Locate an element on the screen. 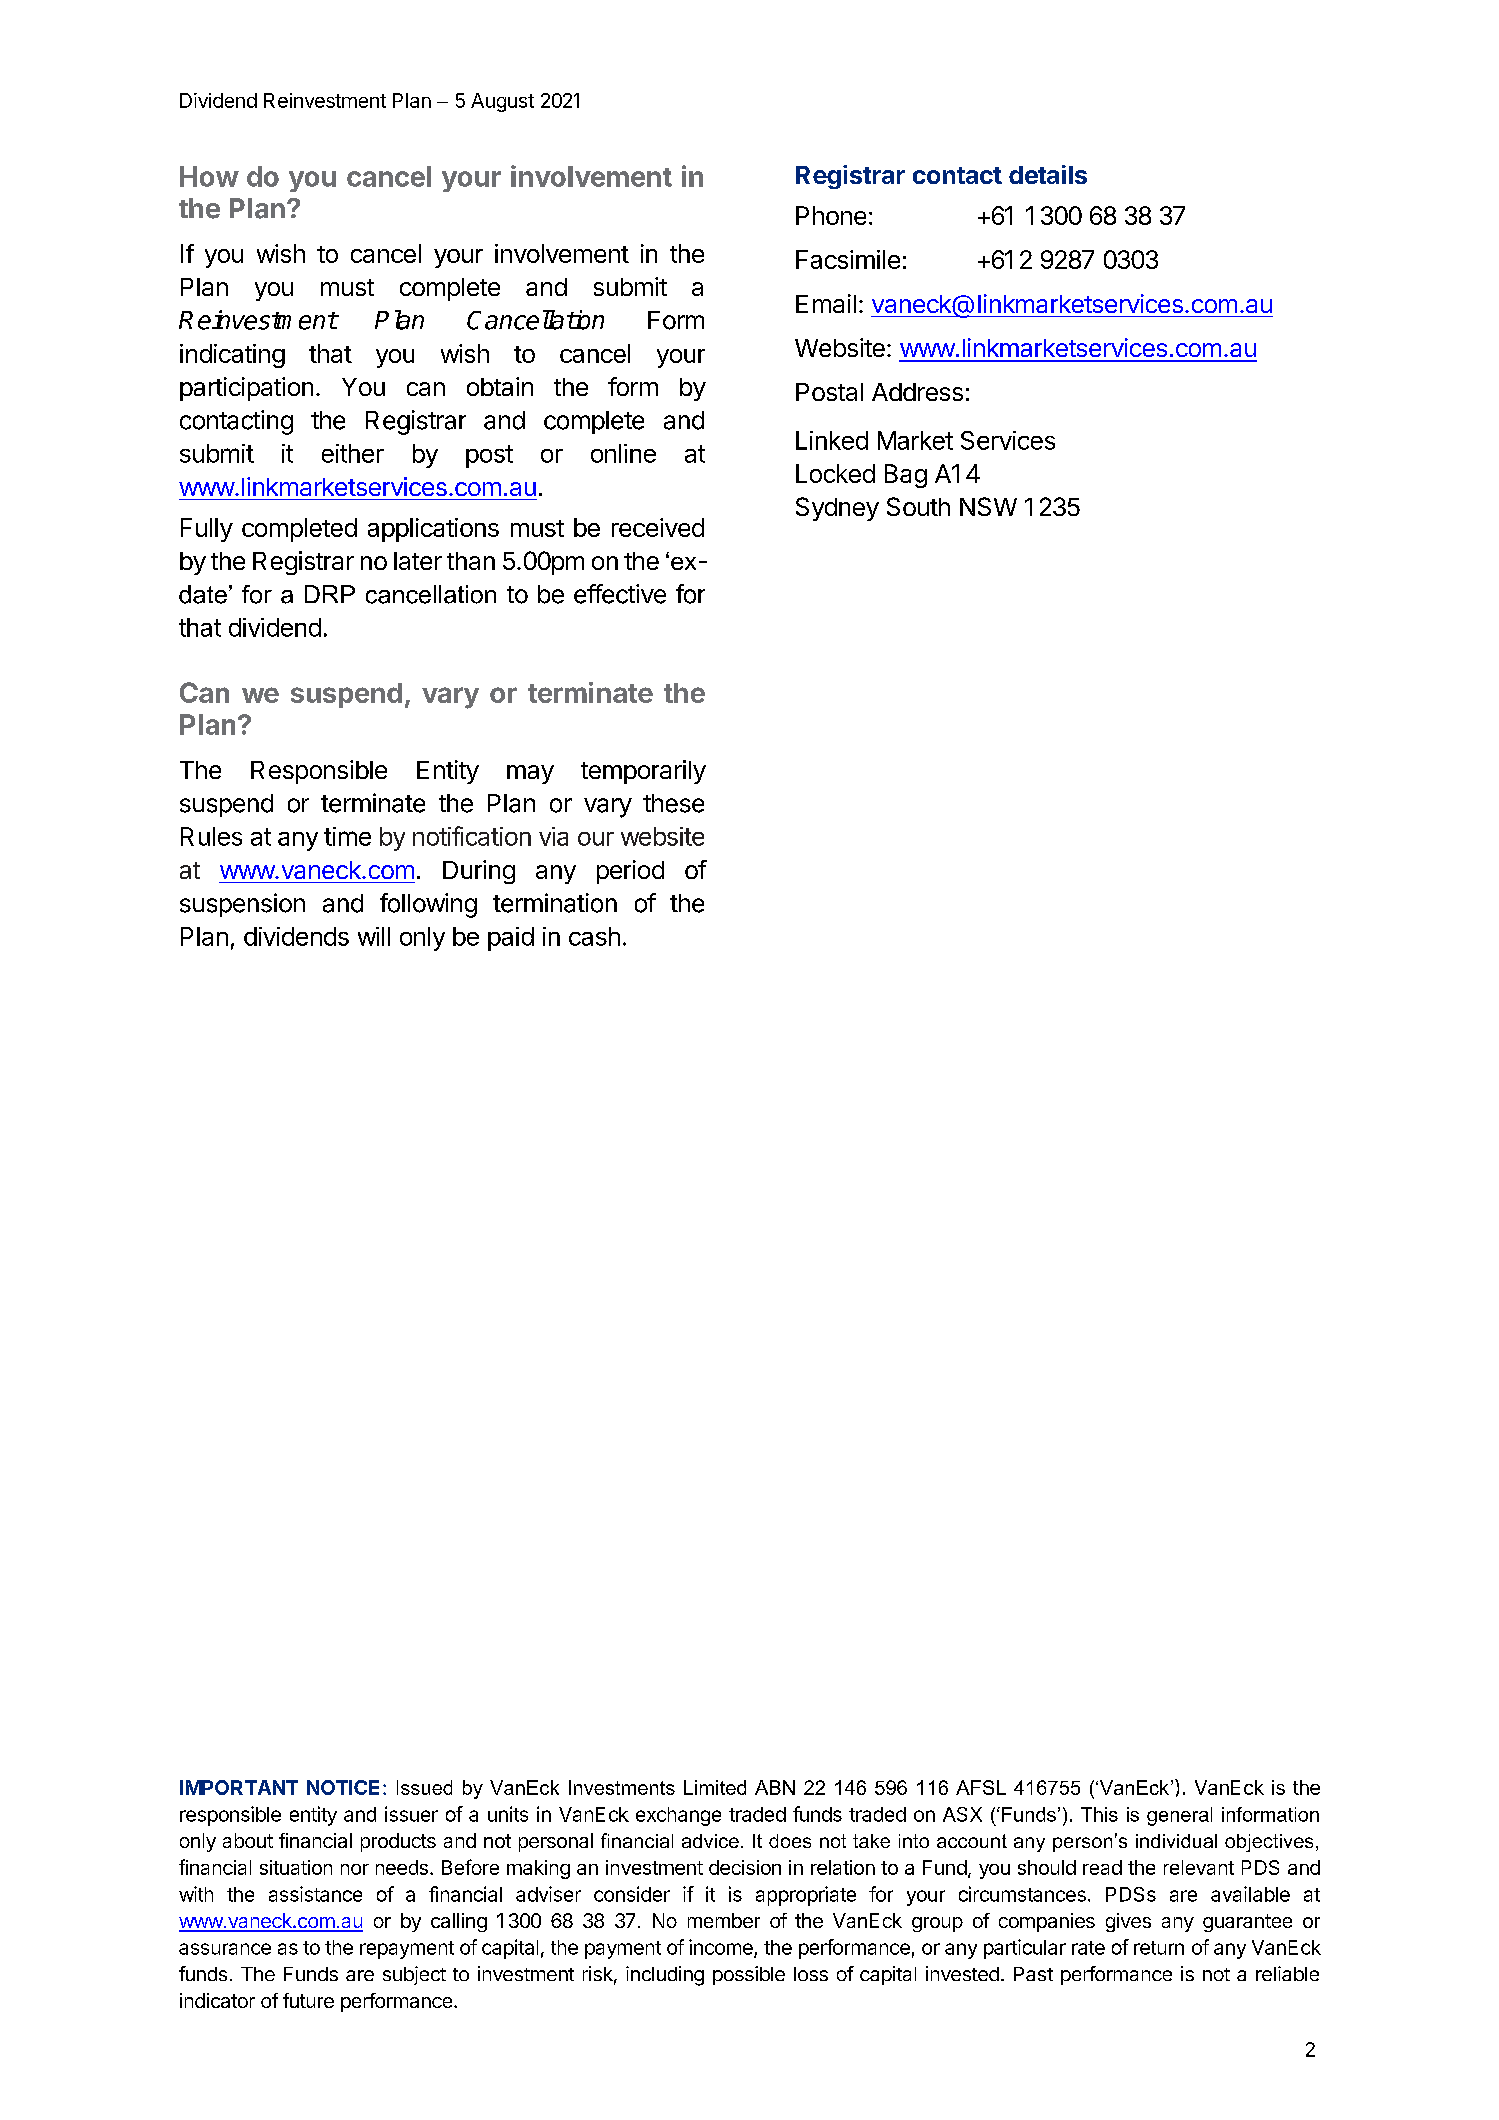  NSW is located at coordinates (988, 506).
